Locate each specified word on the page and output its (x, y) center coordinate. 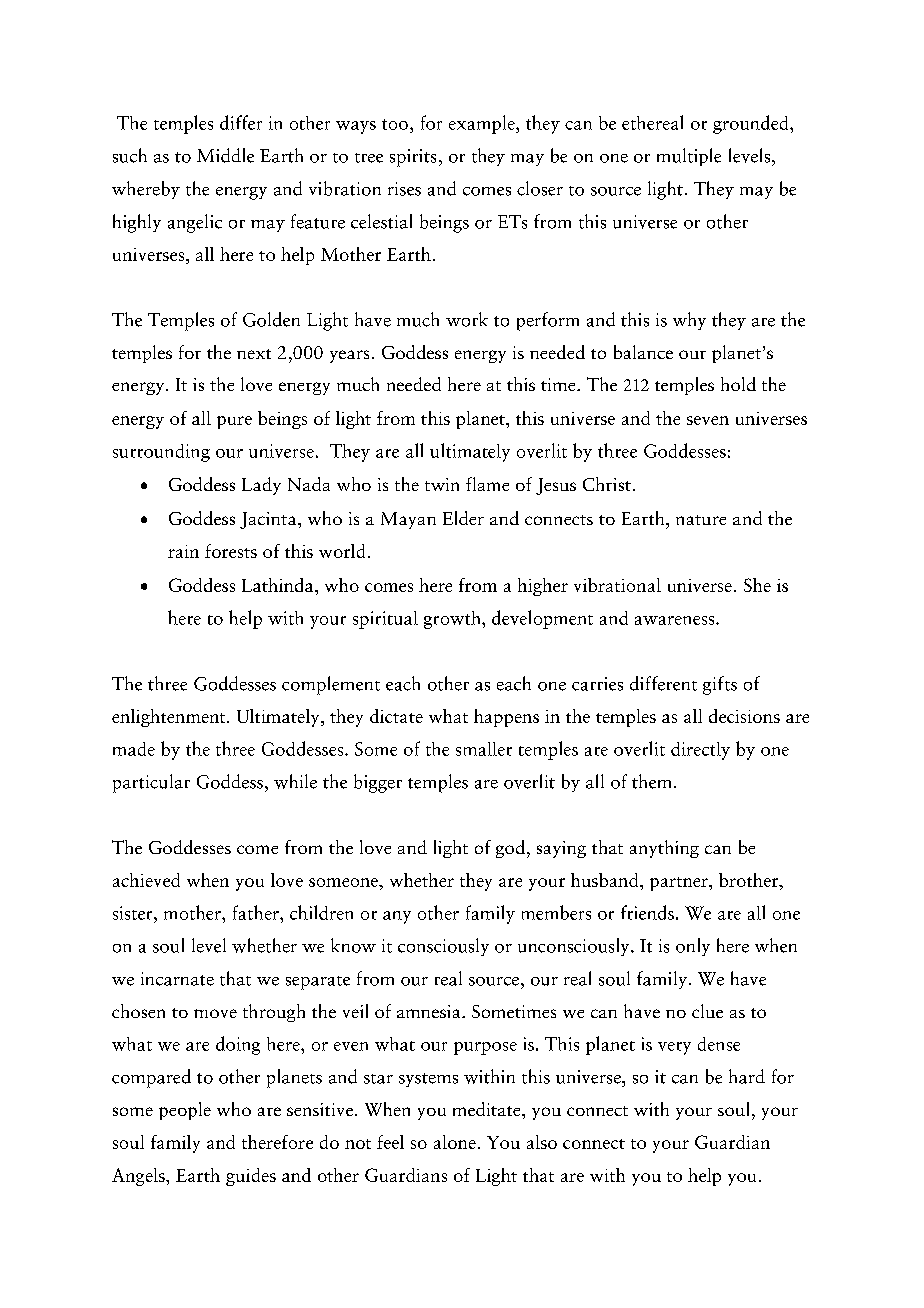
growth (453, 620)
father (257, 912)
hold (738, 384)
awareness (676, 620)
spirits (413, 158)
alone (455, 1142)
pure (234, 422)
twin (442, 484)
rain (183, 551)
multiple (689, 157)
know (353, 945)
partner (680, 884)
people (185, 1111)
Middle (225, 155)
